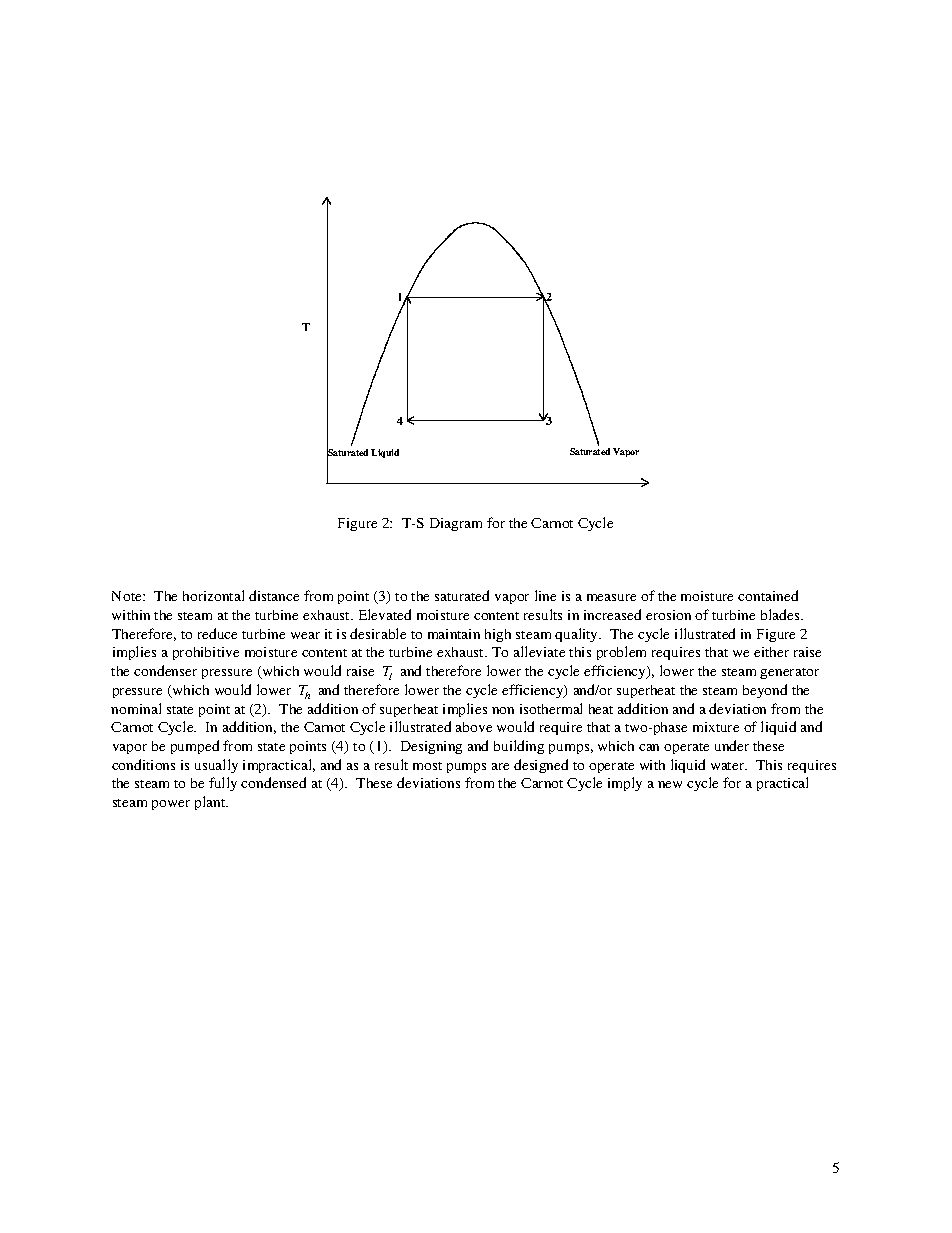 This screenshot has height=1233, width=952. I want to click on line, so click(545, 595).
